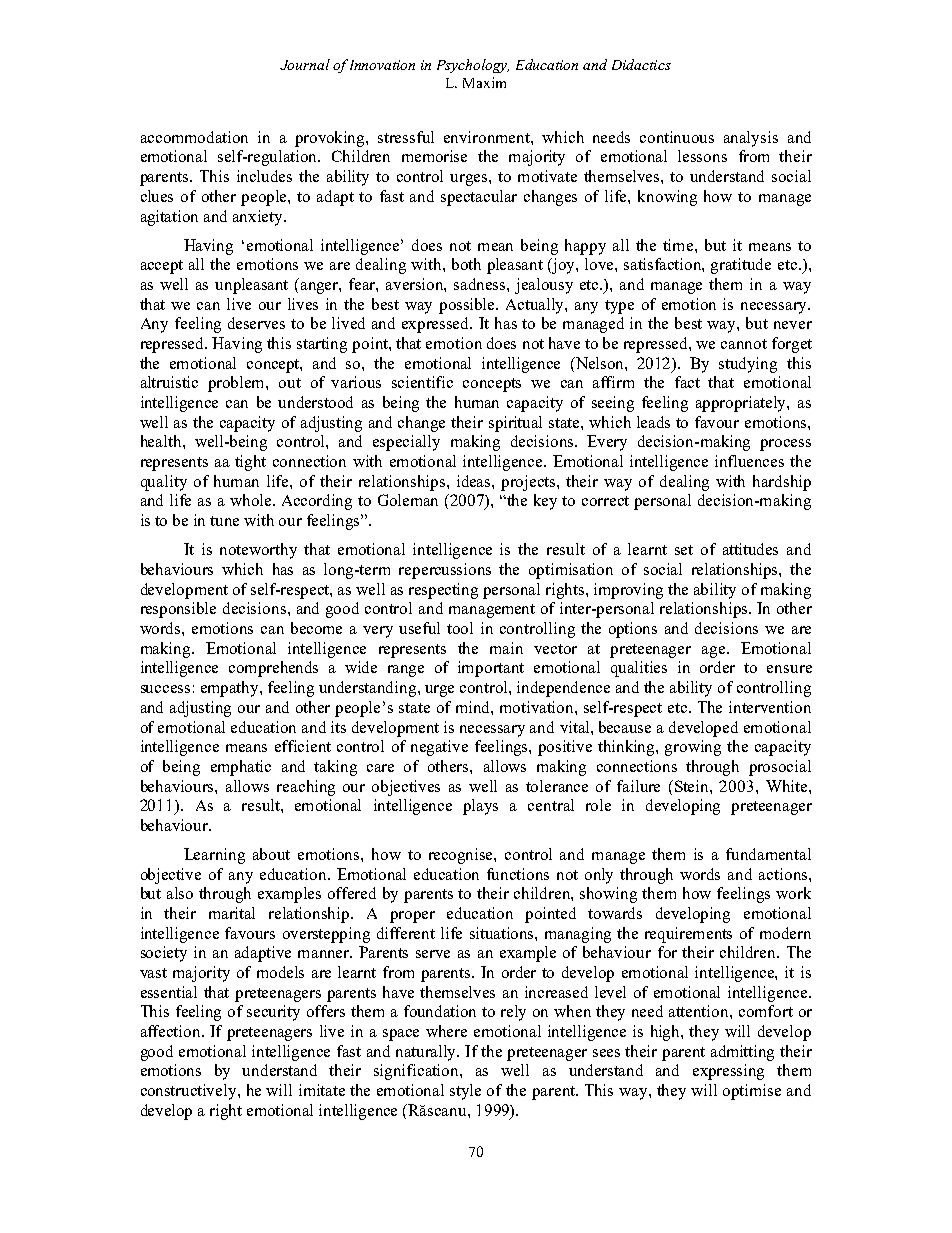 Image resolution: width=952 pixels, height=1233 pixels. I want to click on negative, so click(439, 748).
